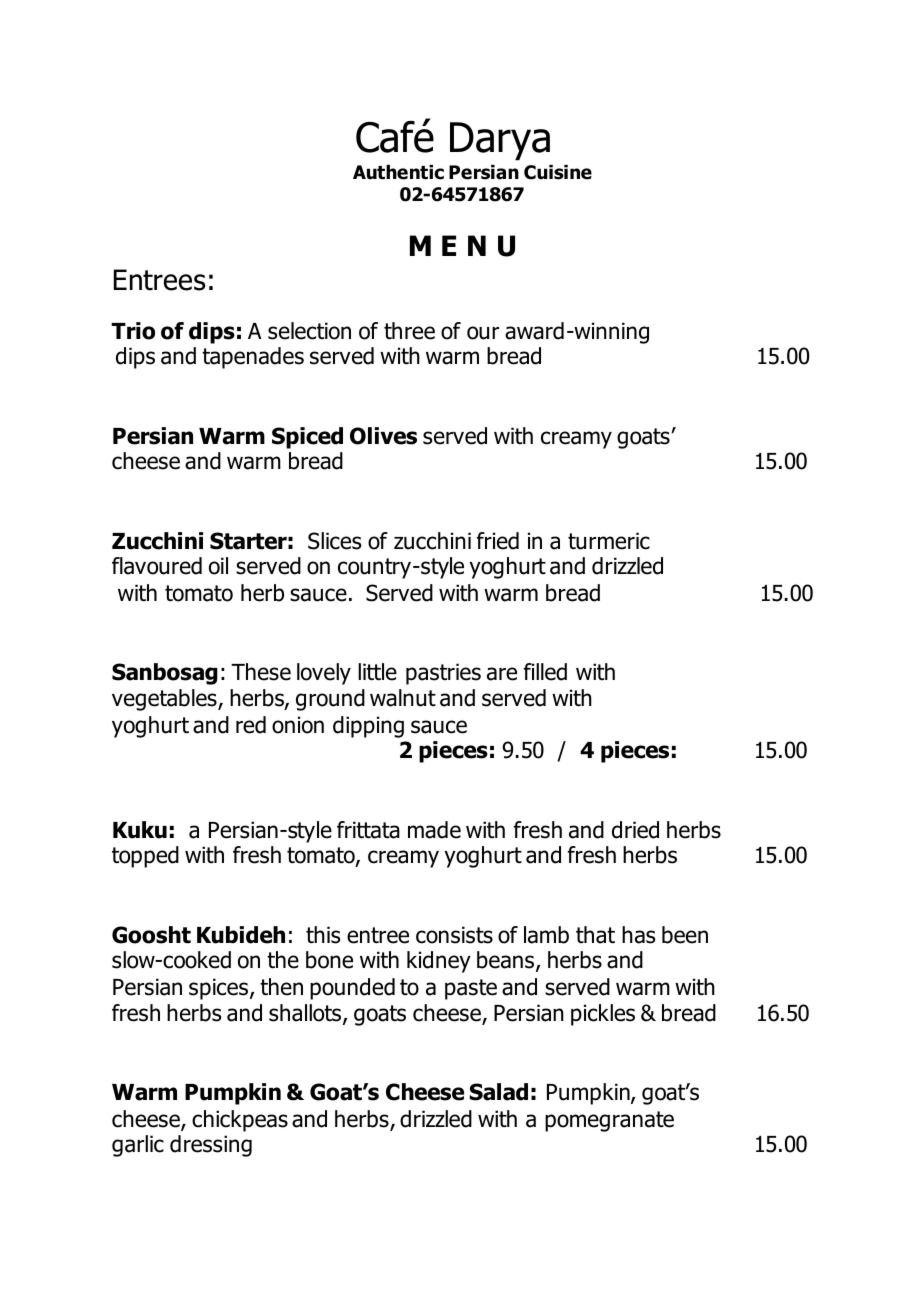  What do you see at coordinates (334, 541) in the screenshot?
I see `Slices` at bounding box center [334, 541].
